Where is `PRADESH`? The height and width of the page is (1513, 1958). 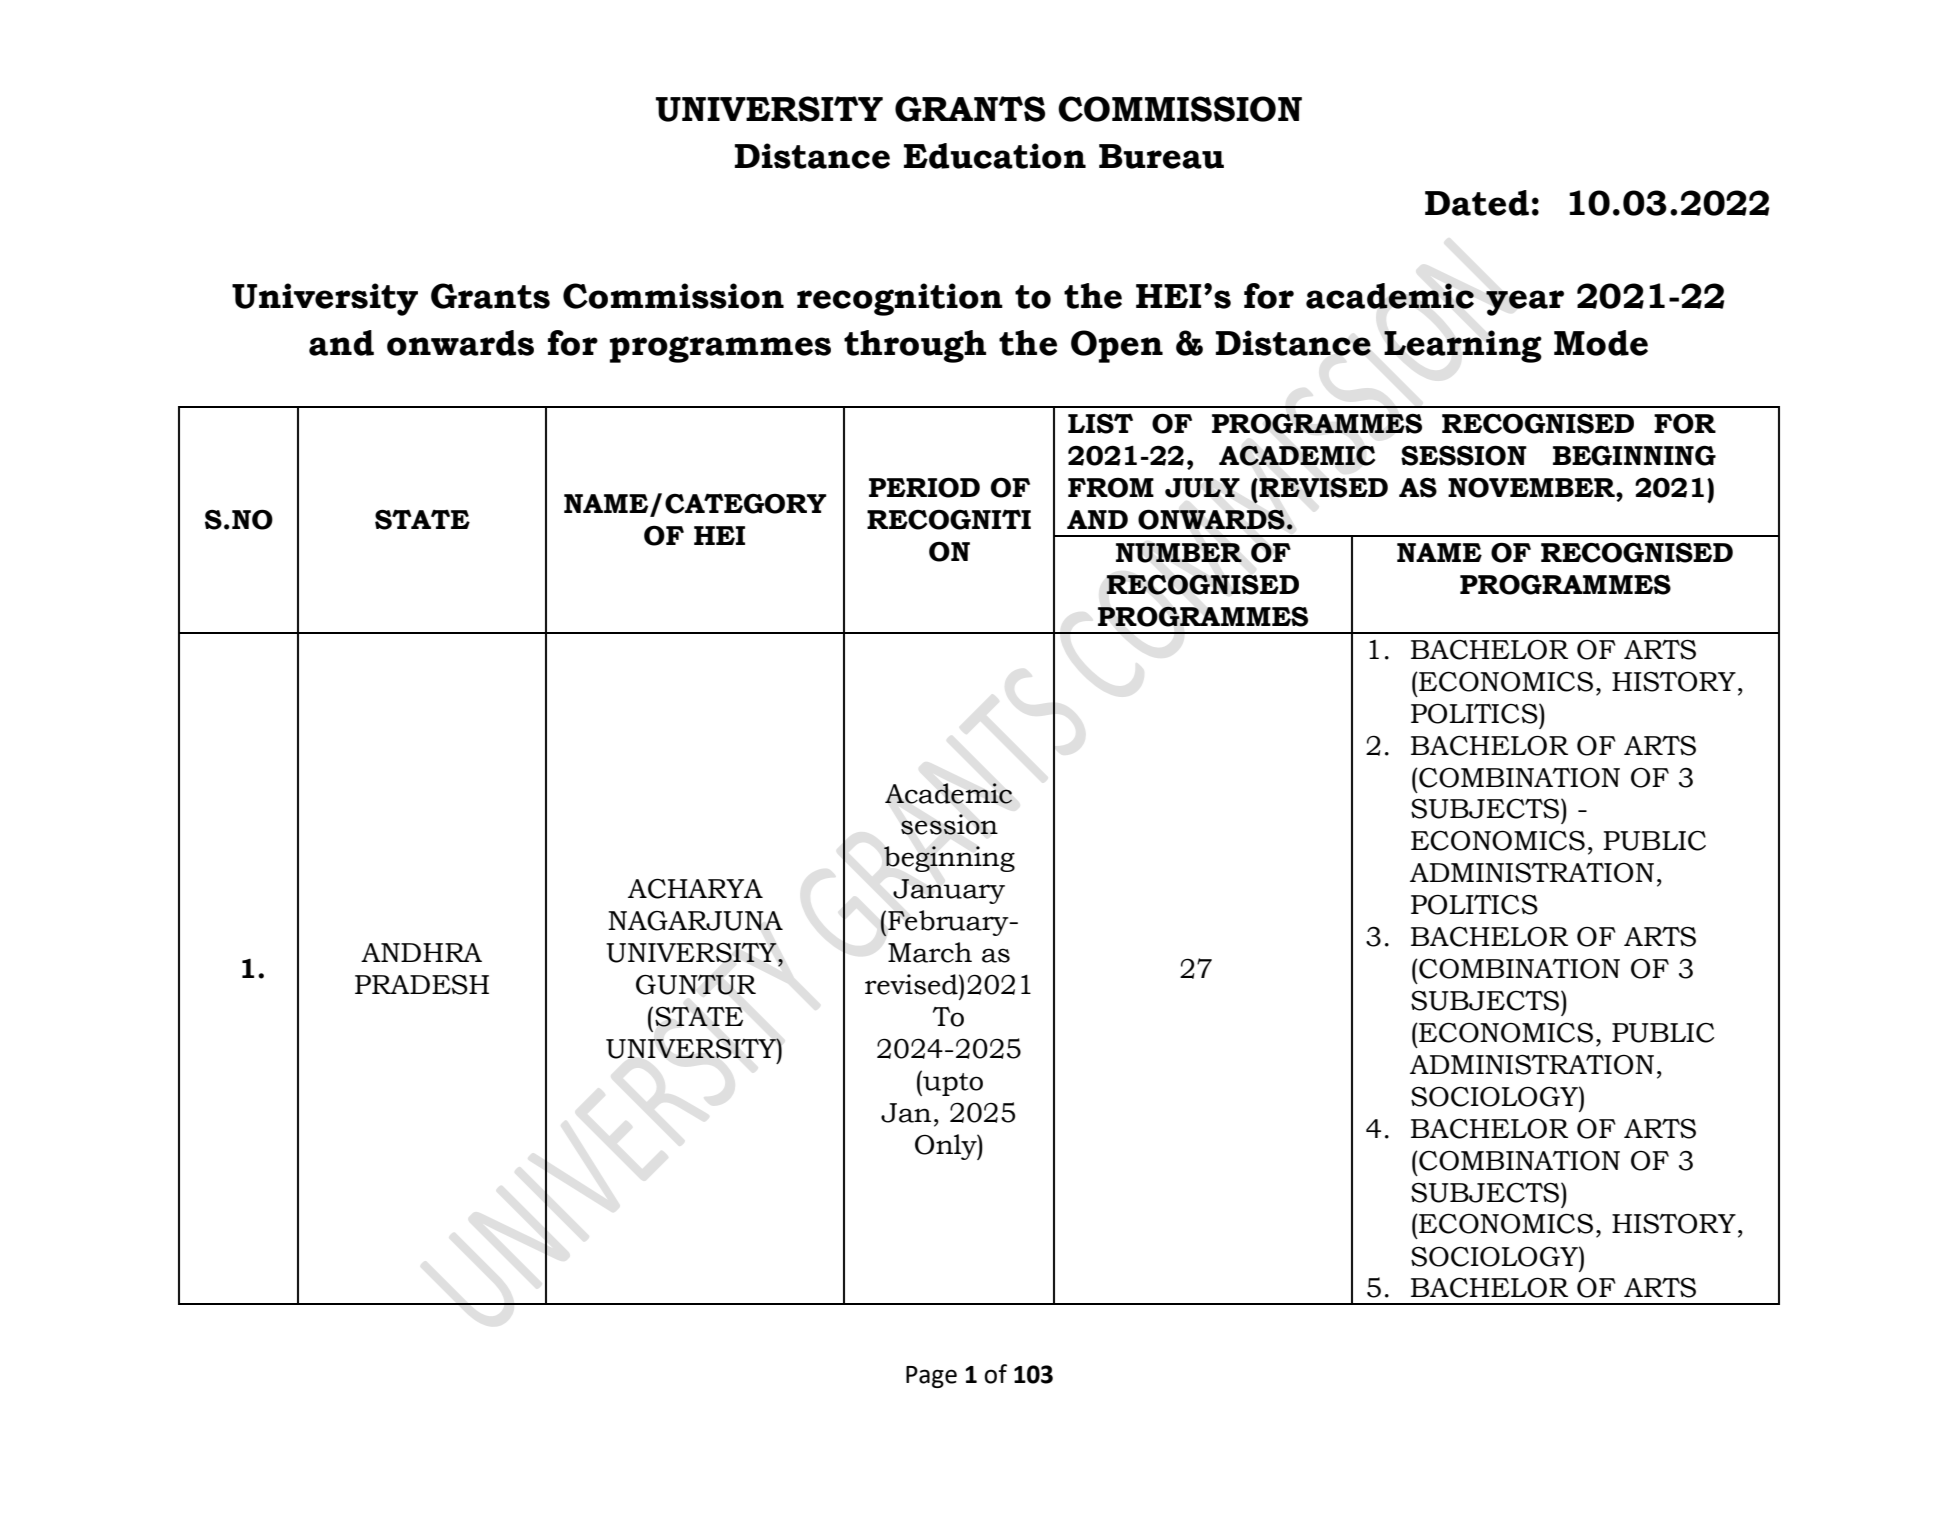
PRADESH is located at coordinates (422, 985).
